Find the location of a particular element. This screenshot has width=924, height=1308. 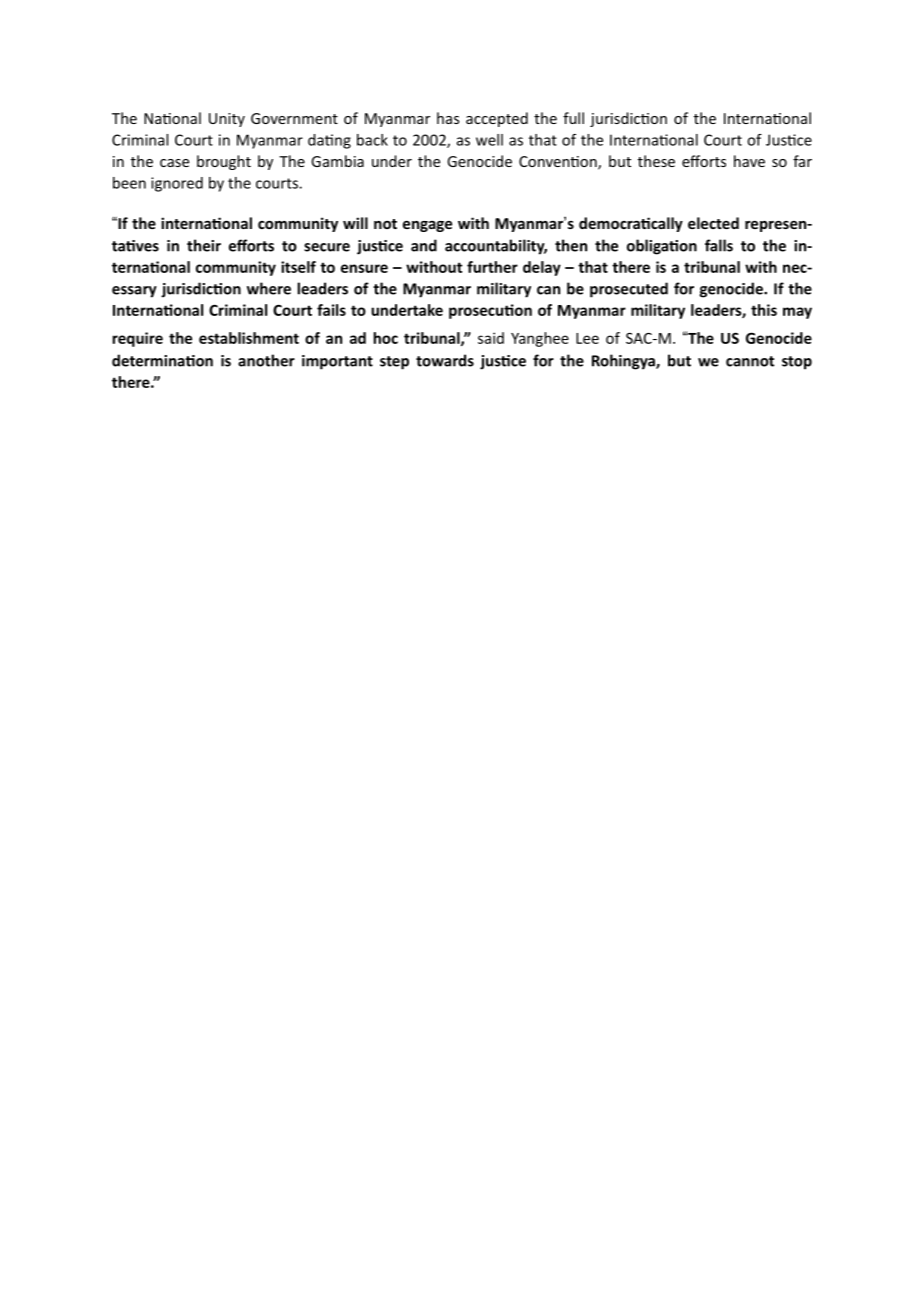

Gambia is located at coordinates (337, 161).
